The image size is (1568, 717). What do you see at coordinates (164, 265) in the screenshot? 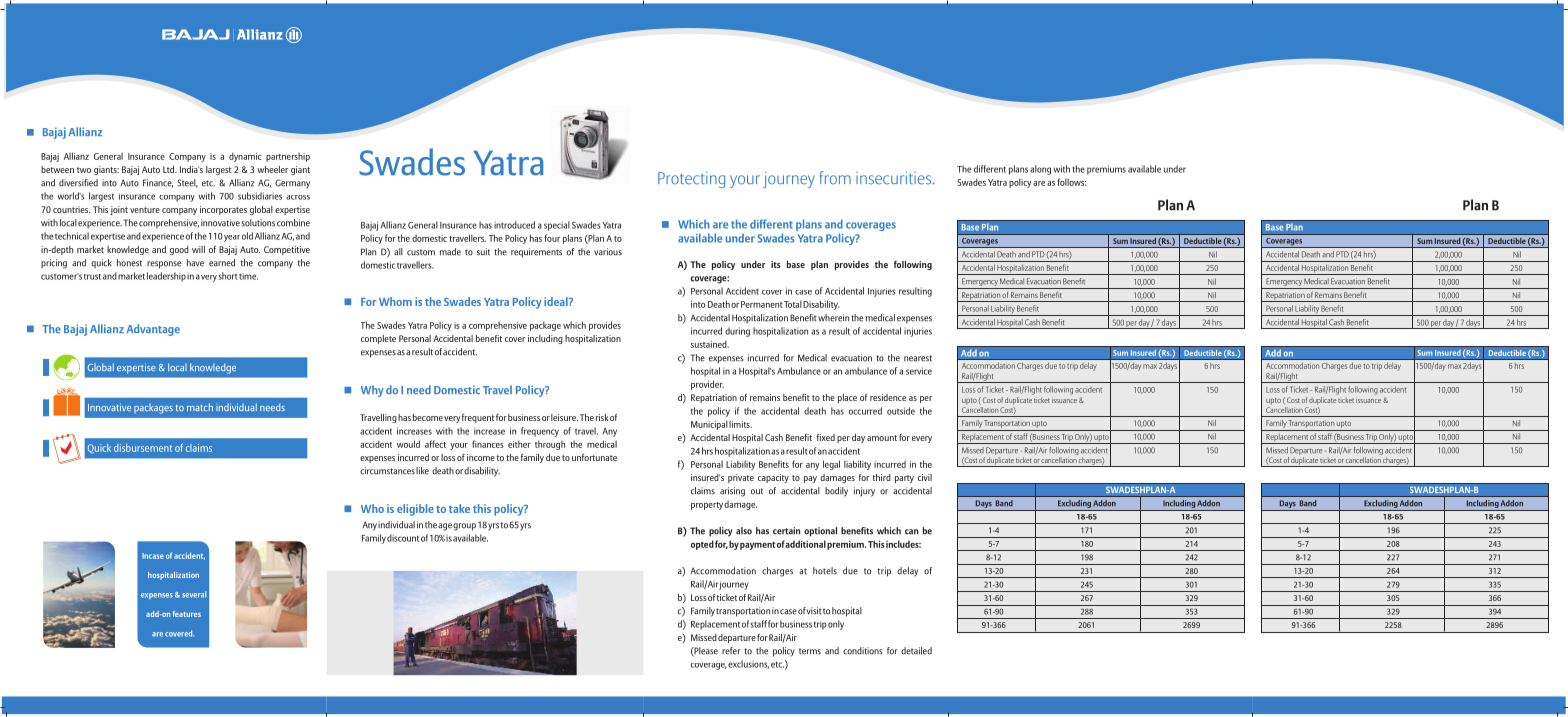
I see `response` at bounding box center [164, 265].
